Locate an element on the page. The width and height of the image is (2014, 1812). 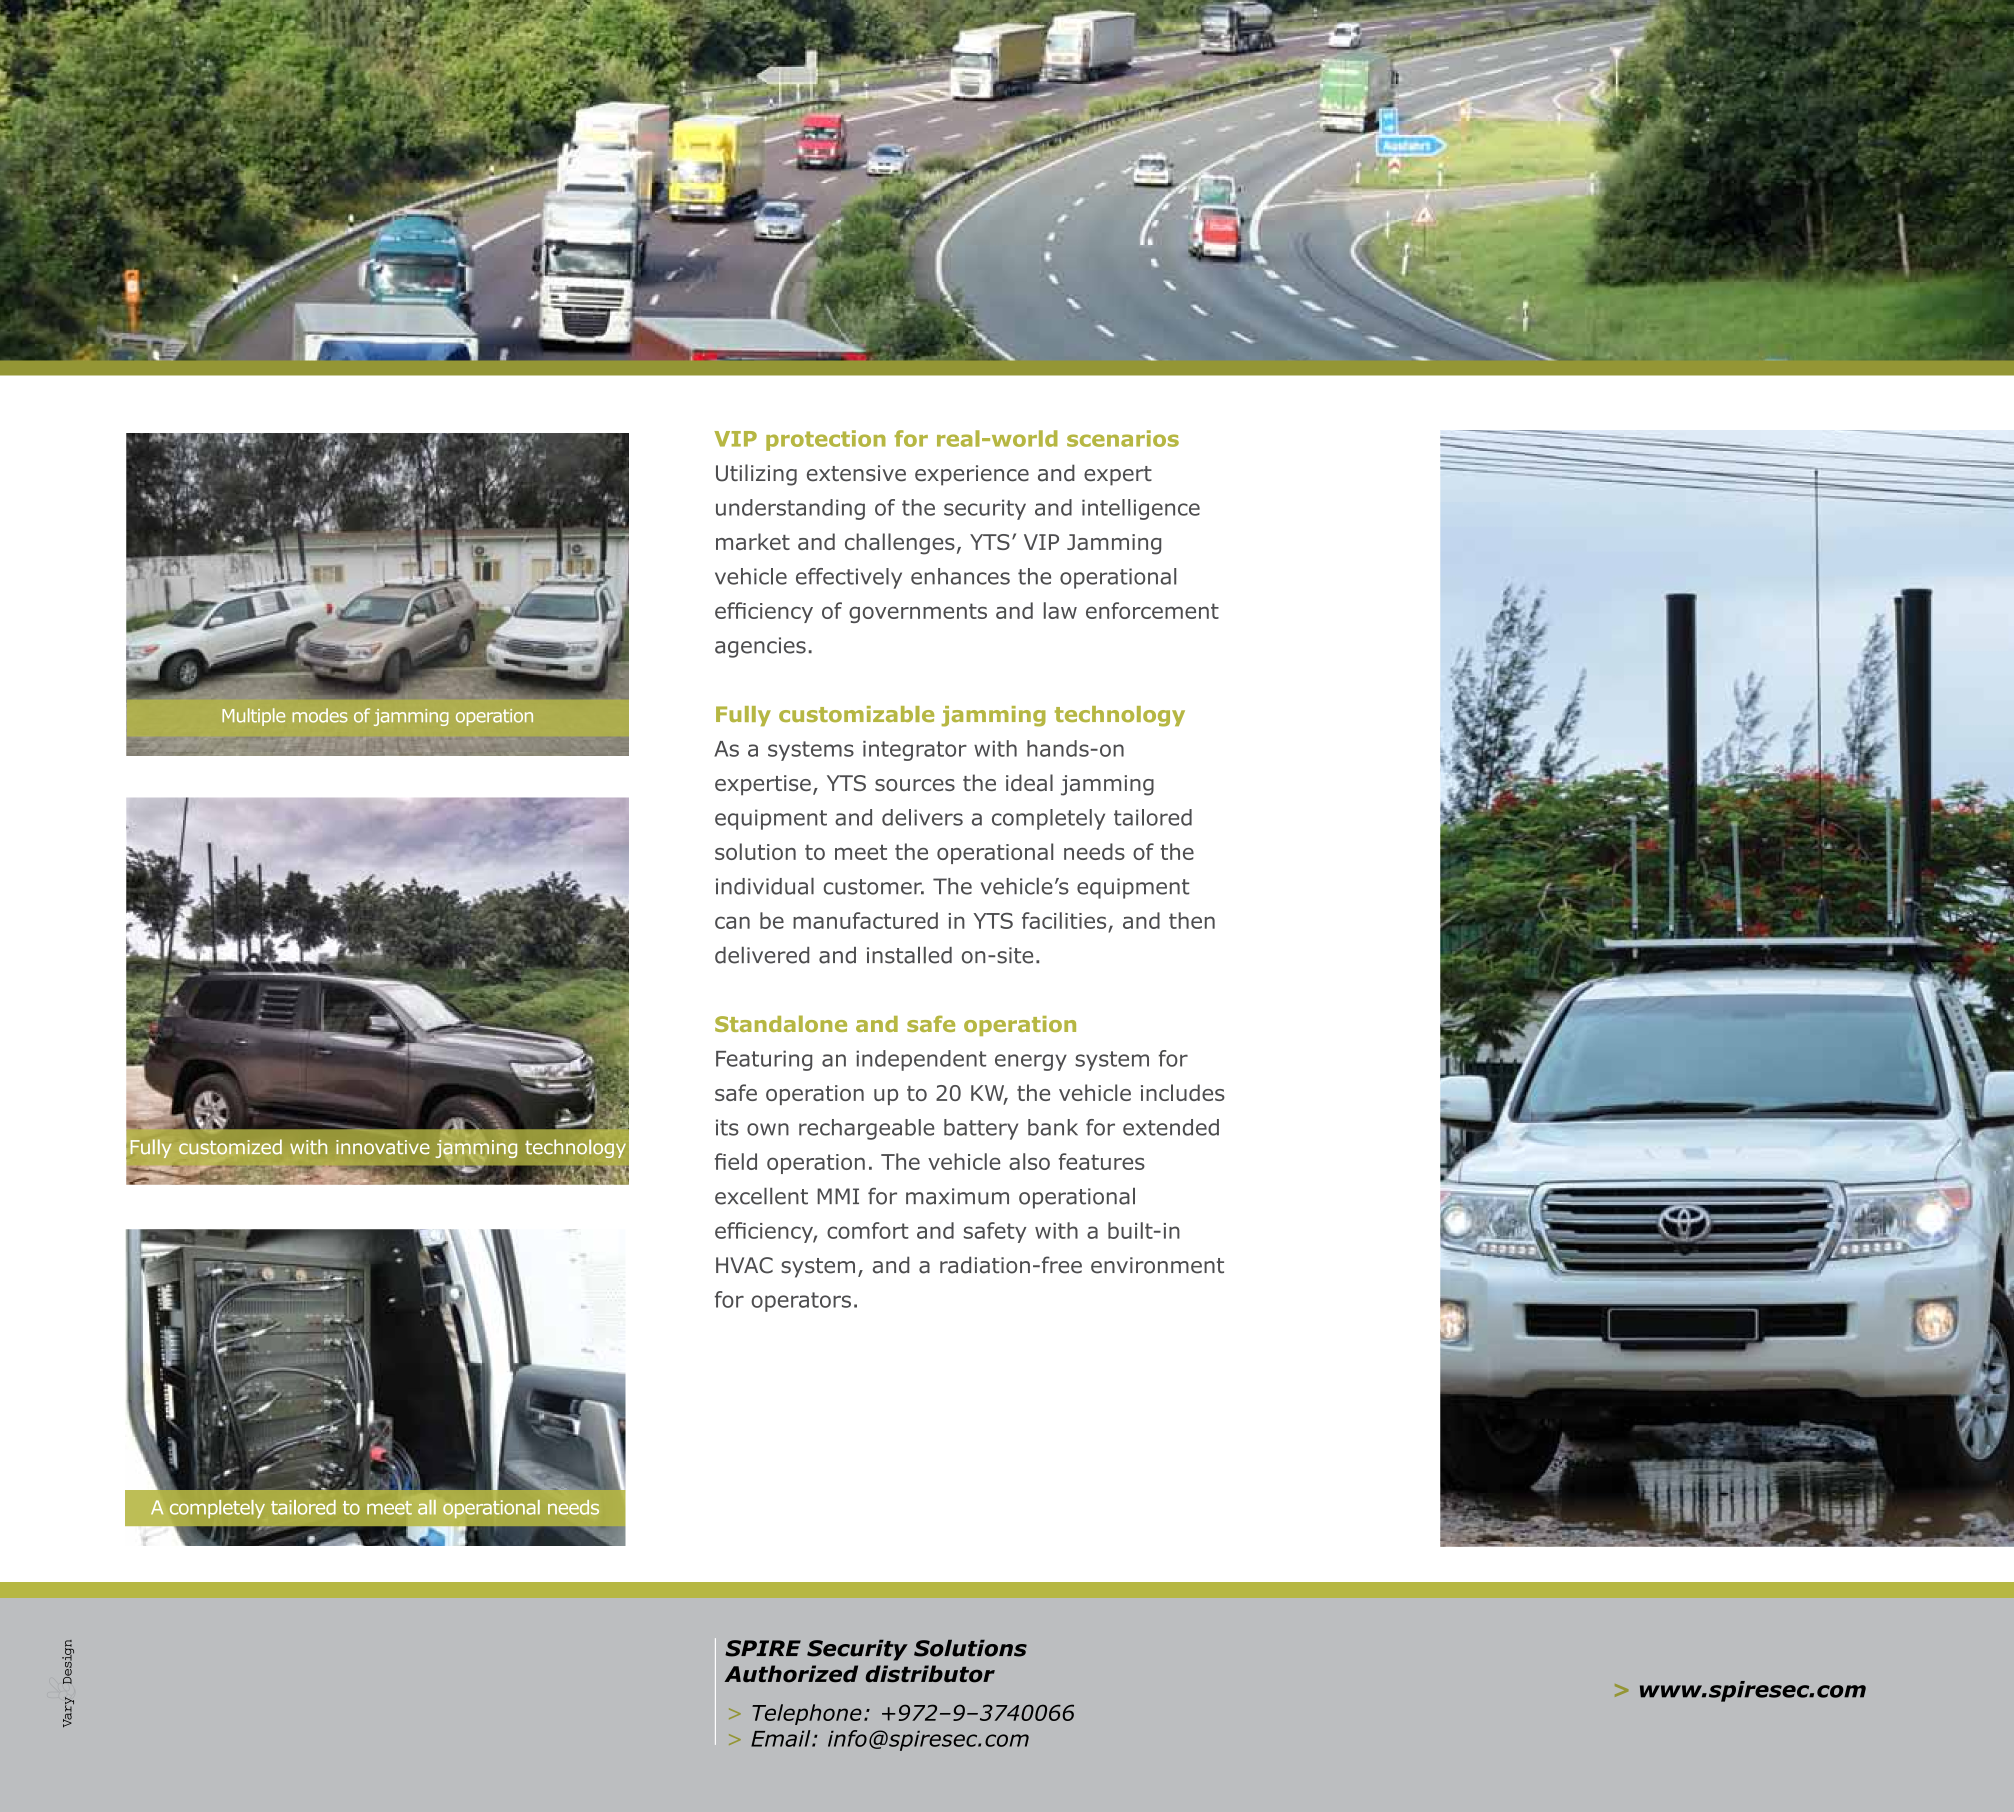
innovative is located at coordinates (383, 1147).
